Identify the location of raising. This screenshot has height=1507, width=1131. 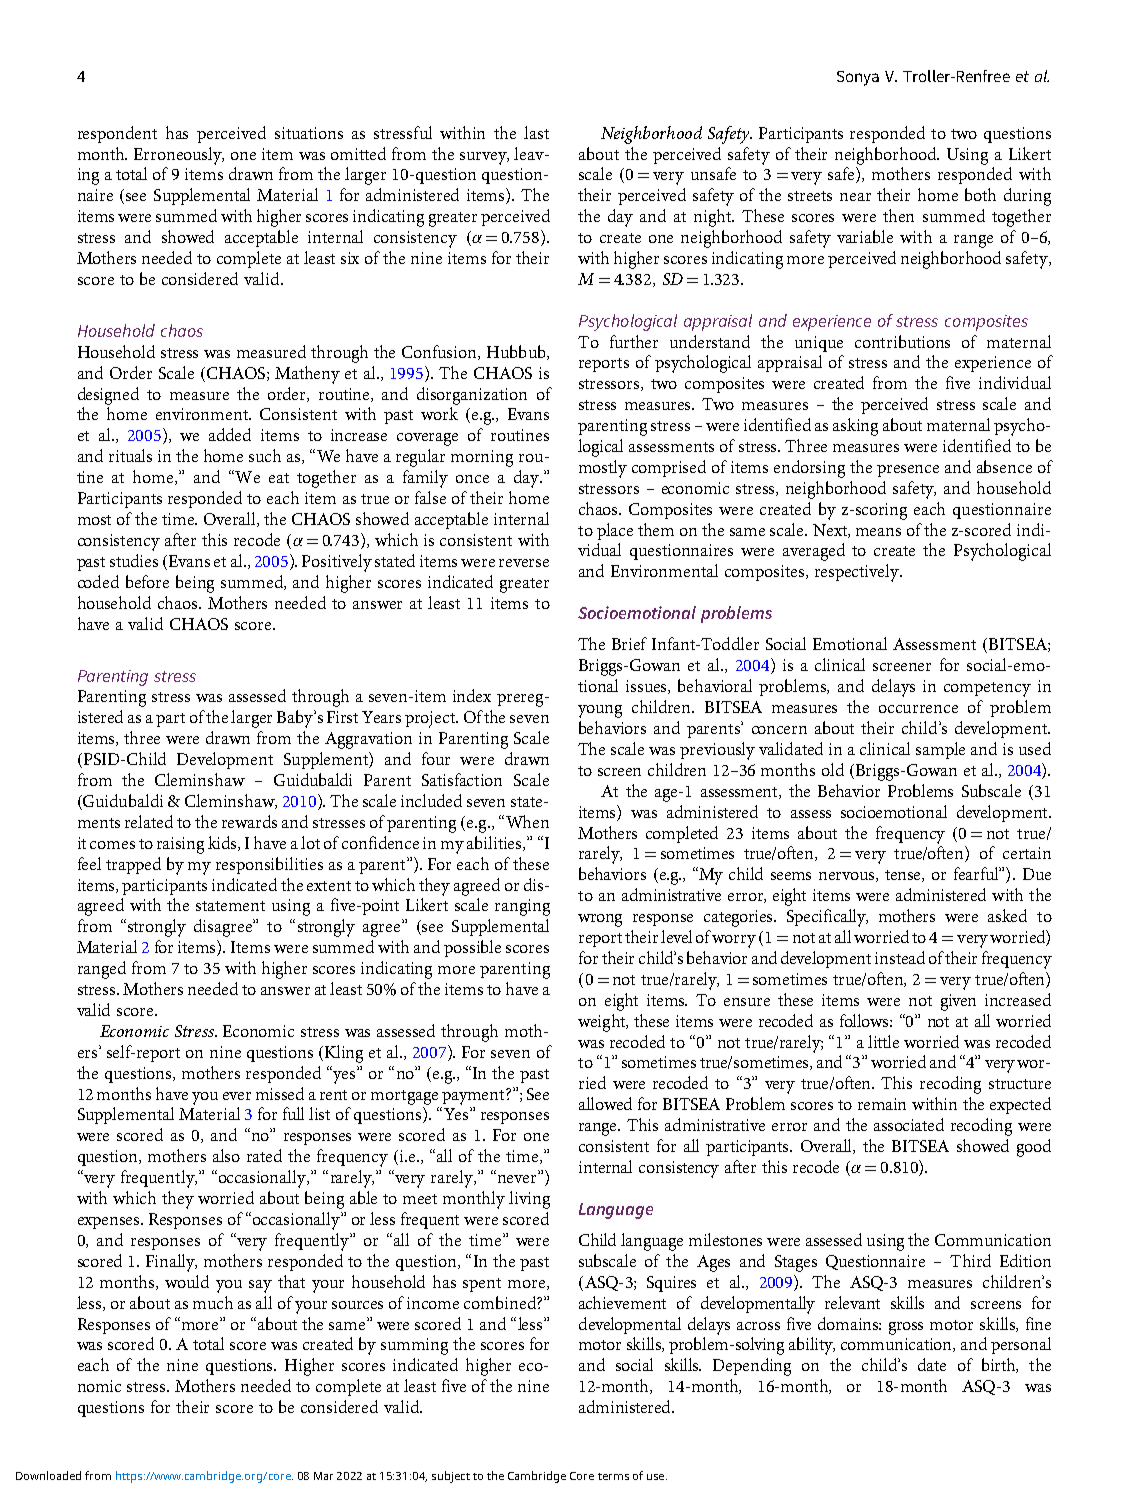
(180, 845).
